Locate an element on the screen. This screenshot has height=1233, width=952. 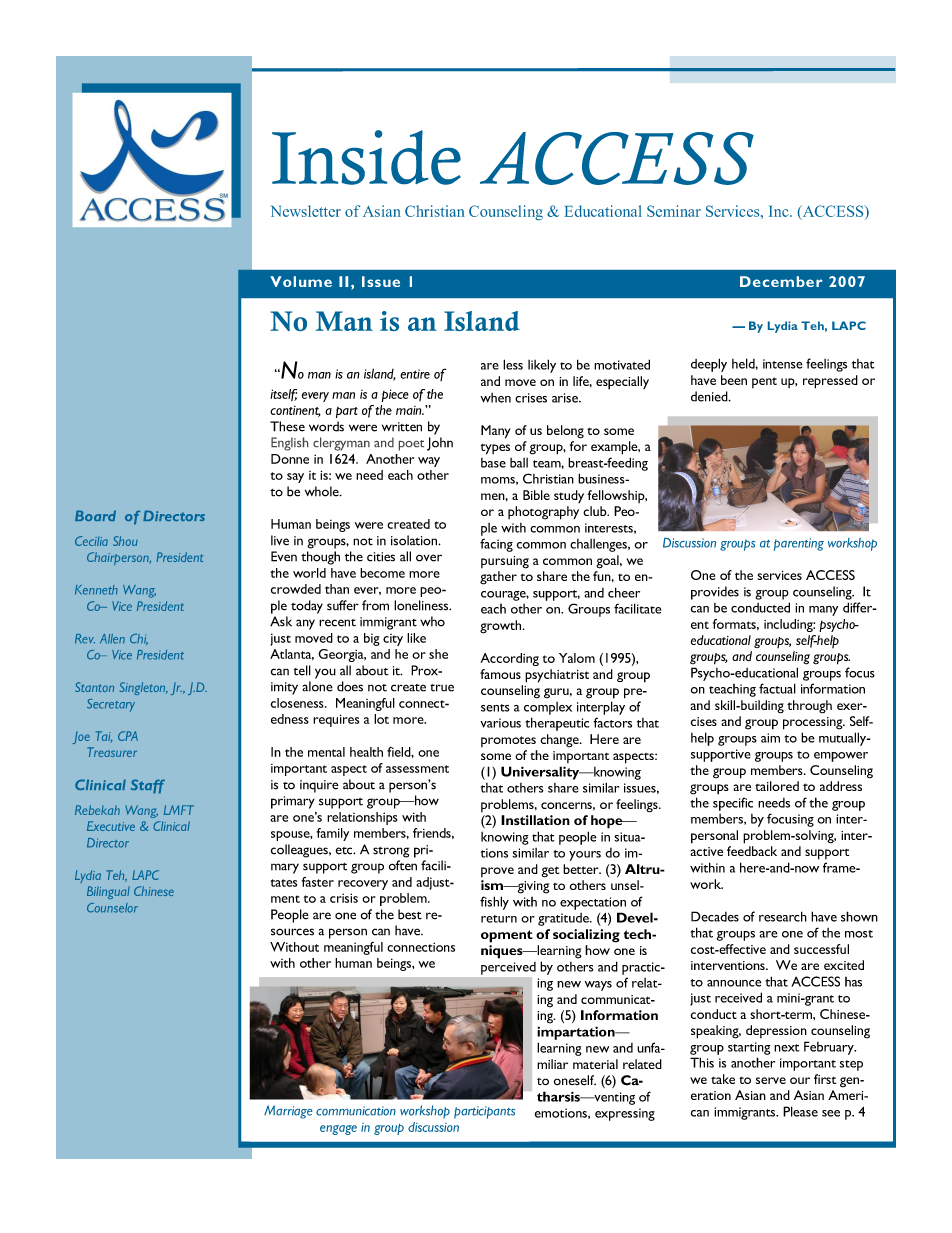
Staff is located at coordinates (148, 786).
